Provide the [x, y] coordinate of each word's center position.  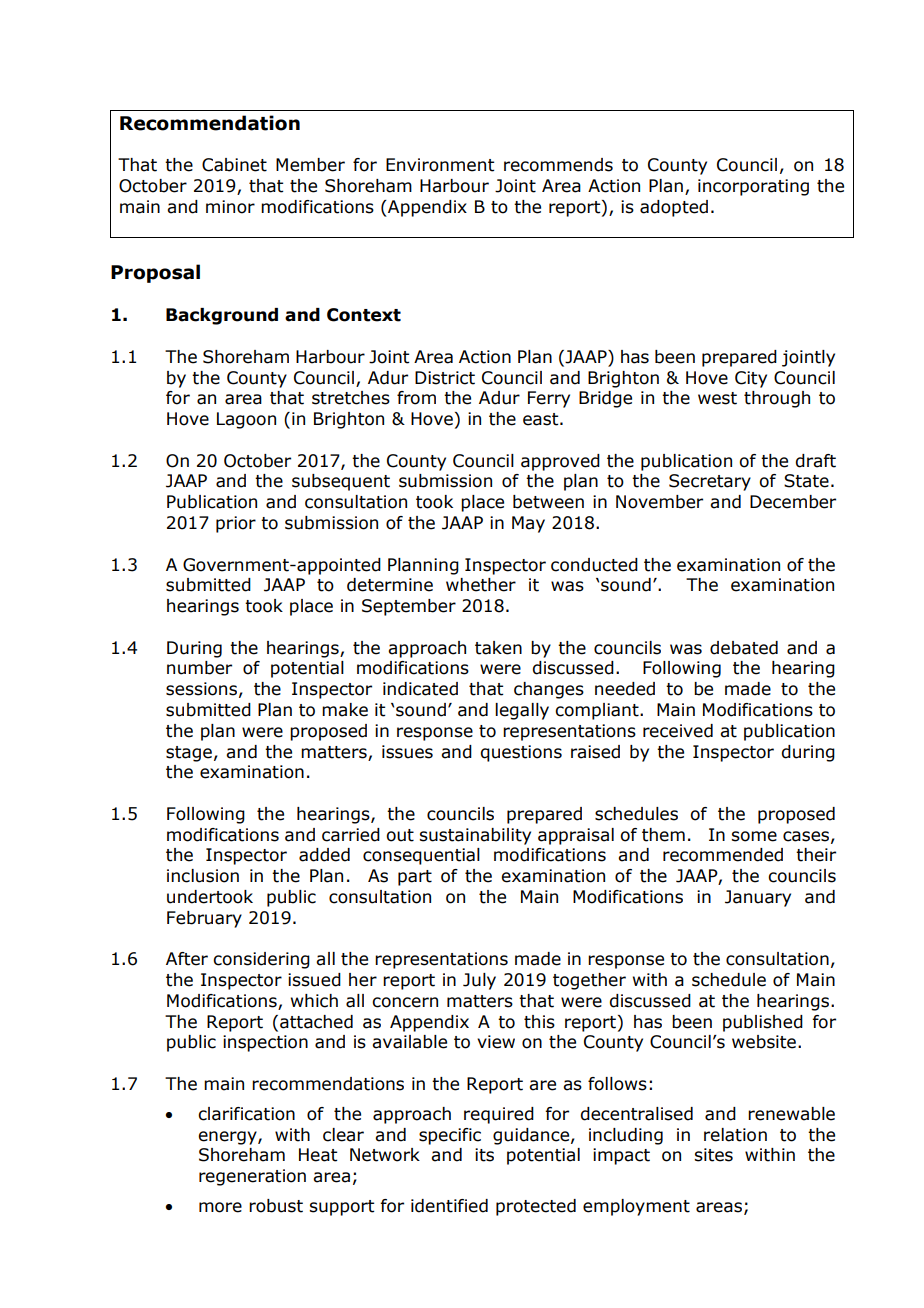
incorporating [753, 187]
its [484, 1155]
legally [522, 711]
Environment [440, 165]
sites [713, 1155]
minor [230, 207]
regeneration [252, 1177]
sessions [201, 689]
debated [744, 648]
